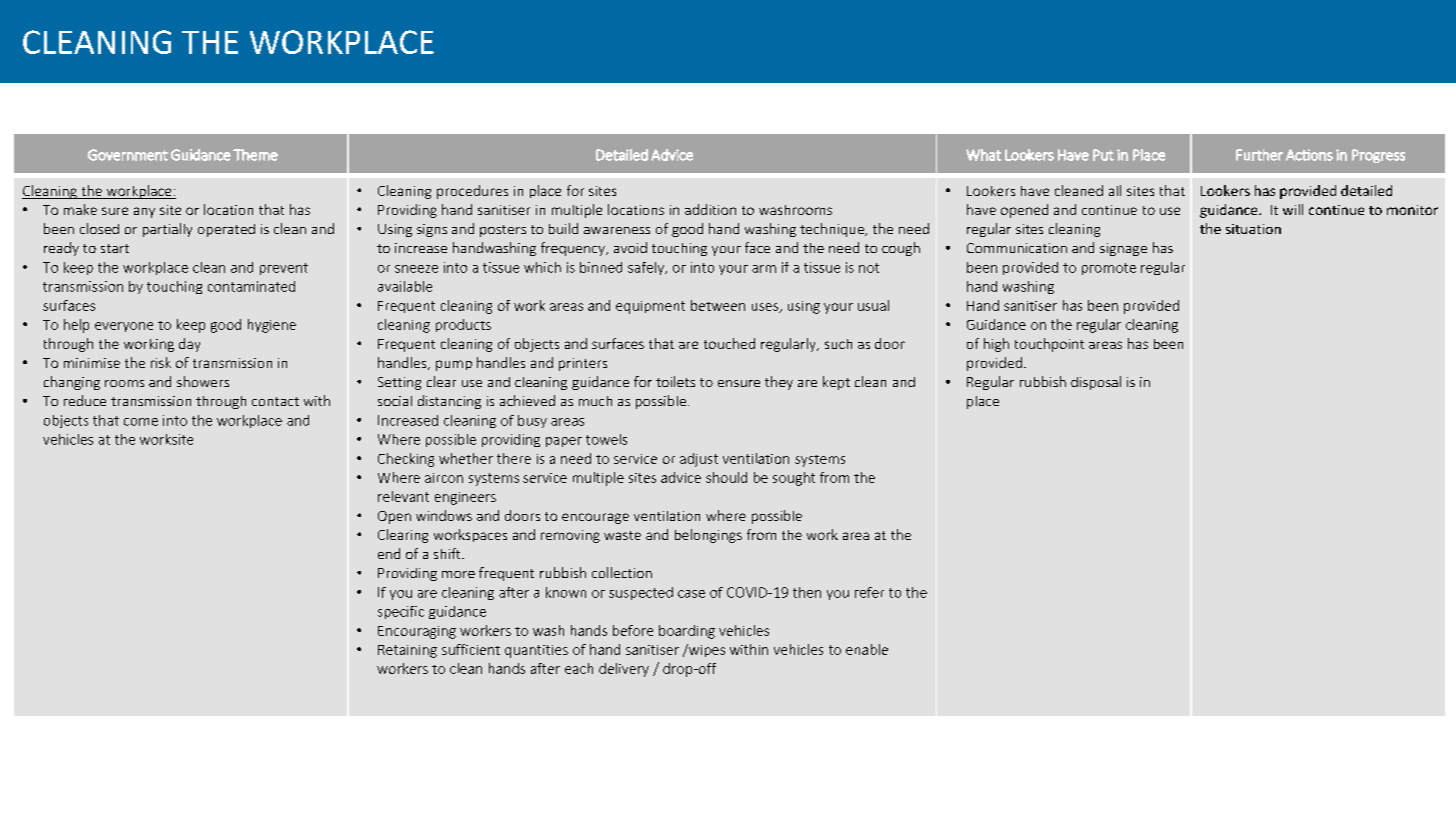 The width and height of the screenshot is (1456, 819). What do you see at coordinates (1096, 383) in the screenshot?
I see `disposal` at bounding box center [1096, 383].
